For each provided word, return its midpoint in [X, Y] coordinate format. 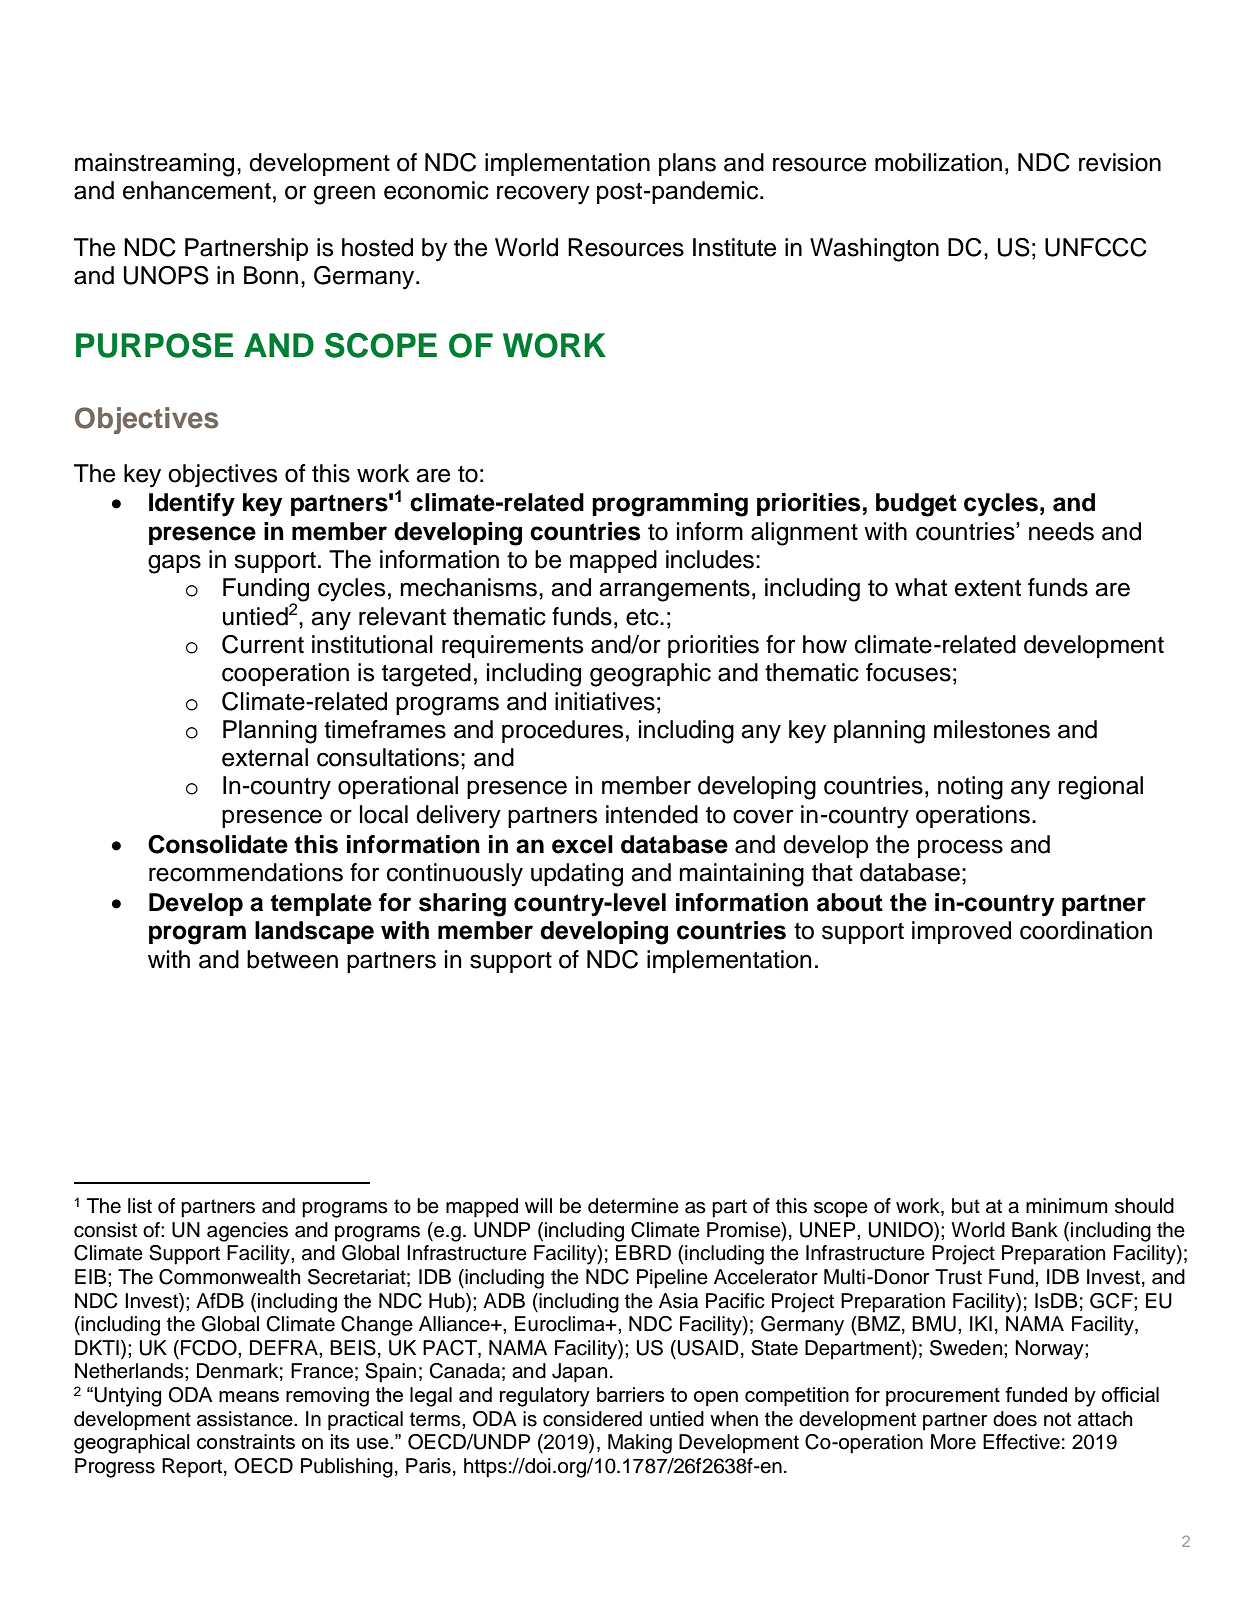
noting [970, 788]
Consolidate [218, 844]
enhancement [197, 190]
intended [652, 814]
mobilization [938, 162]
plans [687, 164]
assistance [246, 1419]
